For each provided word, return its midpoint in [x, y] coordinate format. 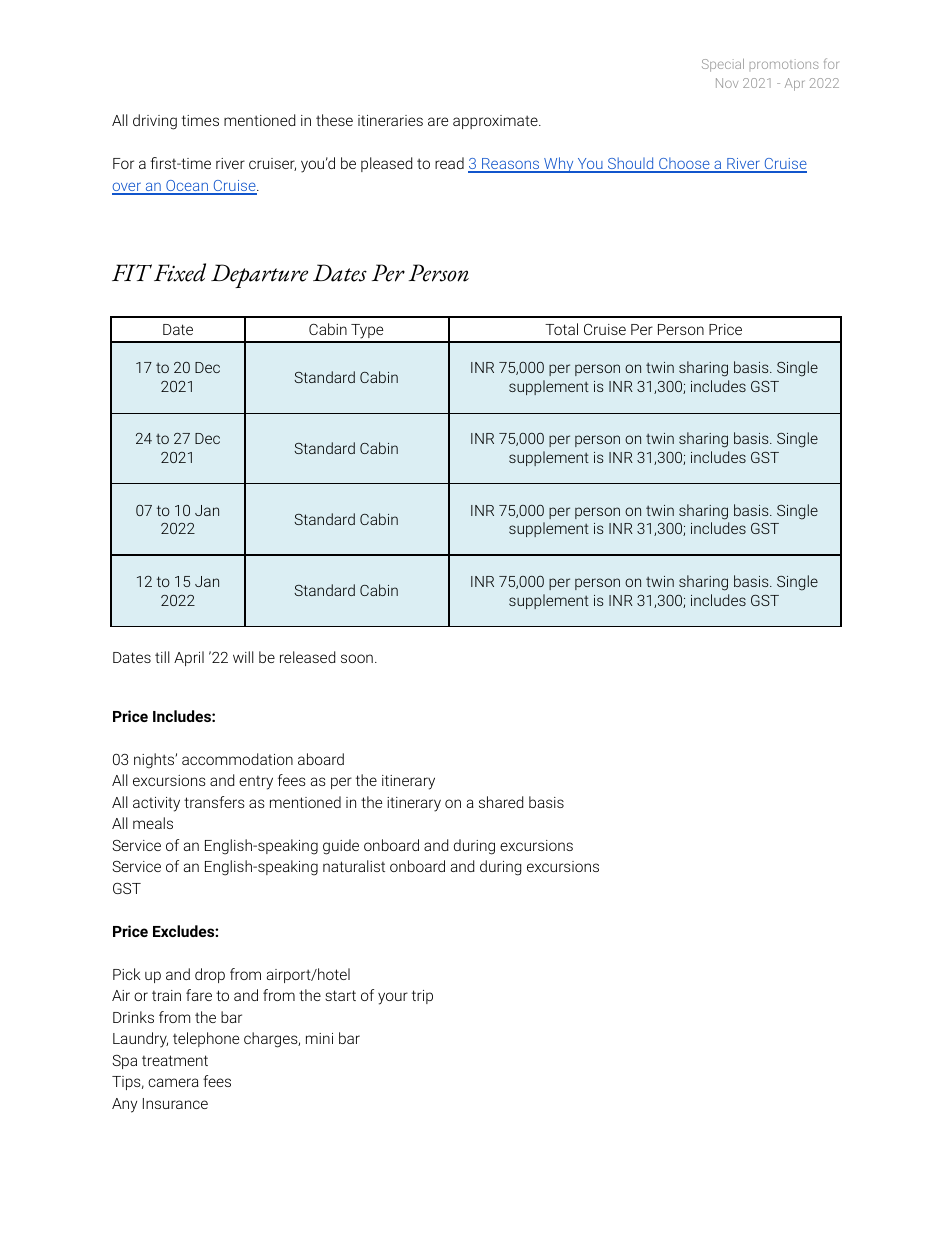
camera [173, 1082]
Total [561, 329]
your [393, 998]
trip [422, 997]
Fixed [180, 272]
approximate [496, 122]
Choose [684, 164]
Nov [727, 83]
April [189, 658]
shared [501, 802]
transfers [214, 802]
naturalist [354, 866]
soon [357, 658]
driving [155, 122]
